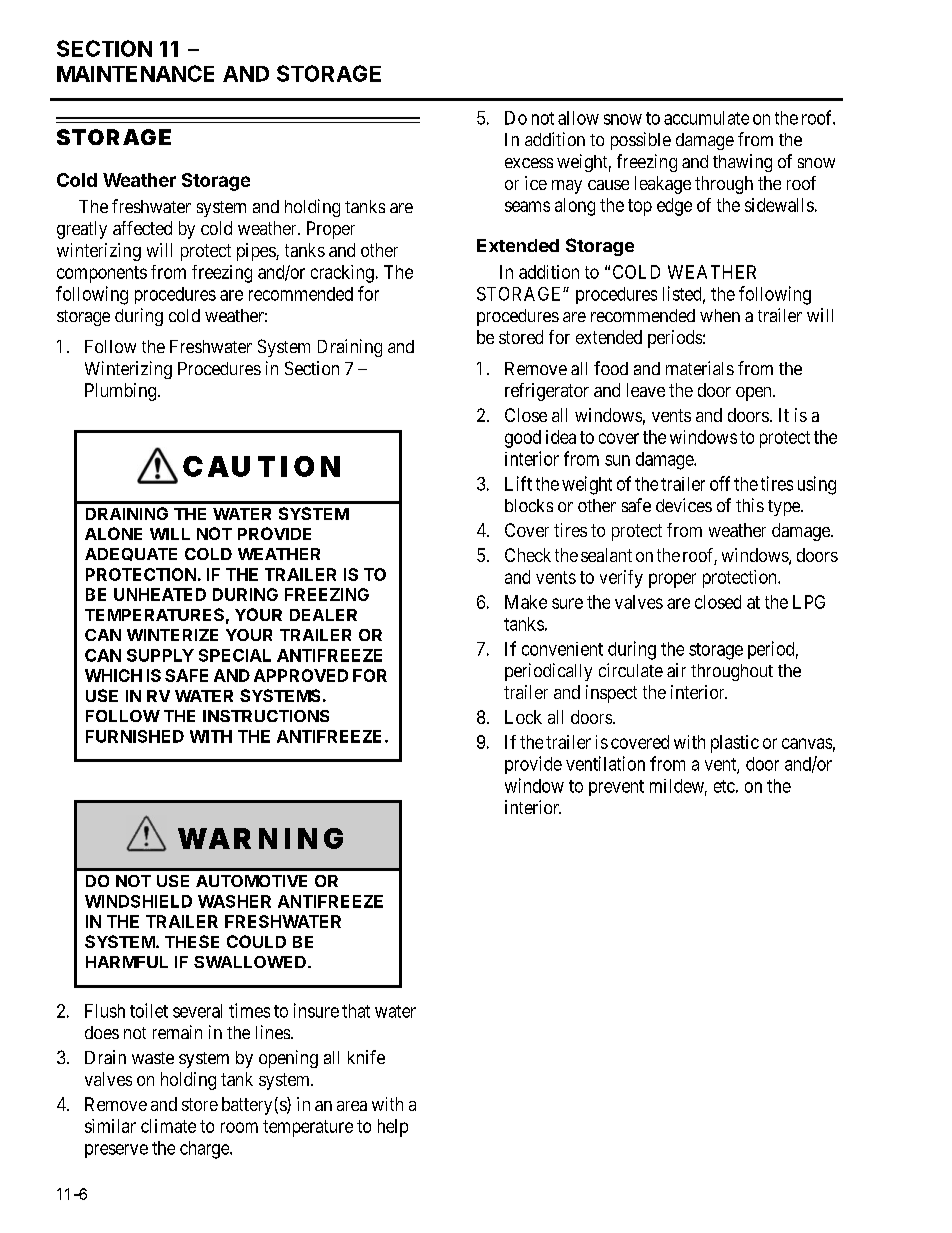 The height and width of the screenshot is (1233, 952). I want to click on WINDSHIELD, so click(138, 901).
